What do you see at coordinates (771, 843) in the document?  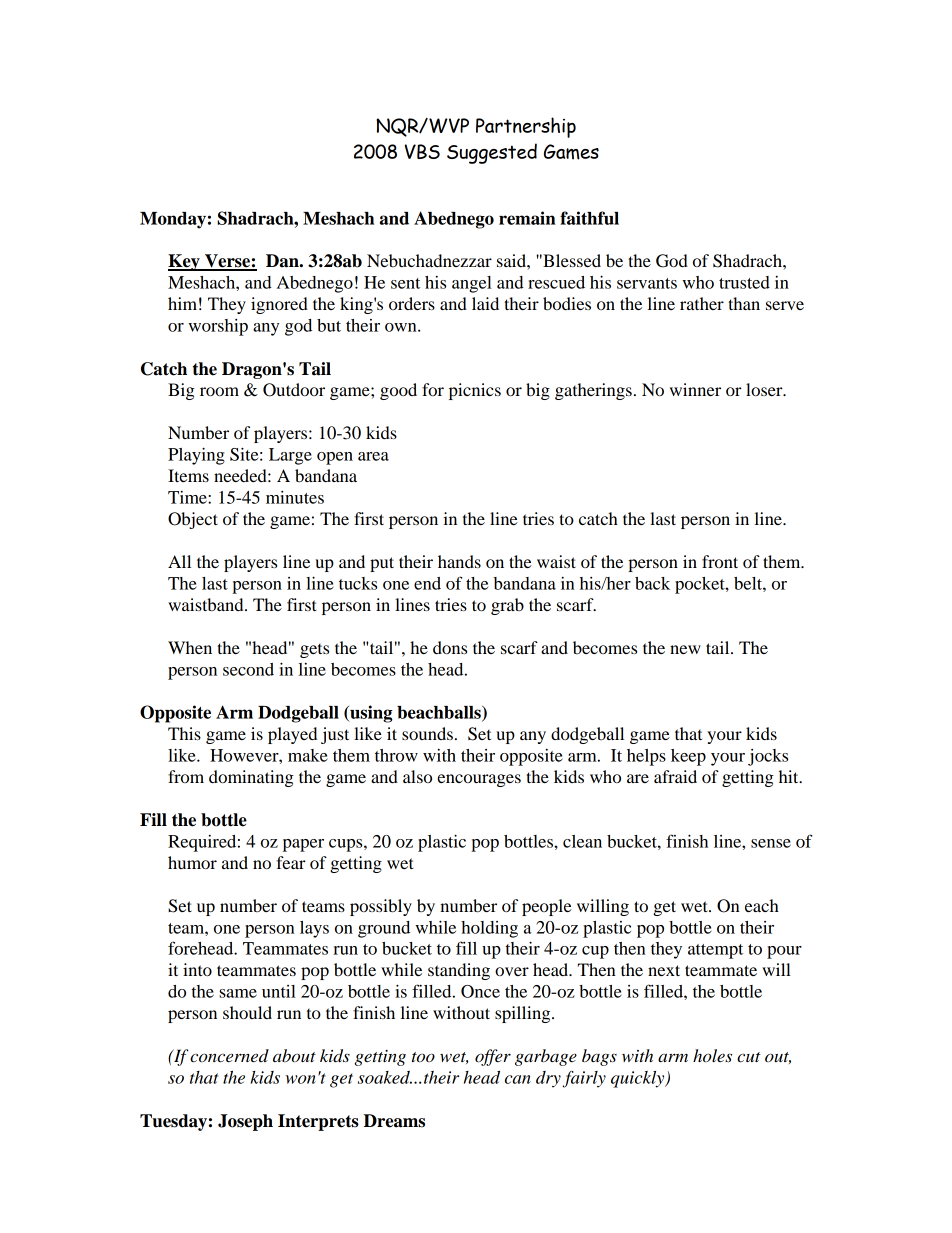 I see `sense` at bounding box center [771, 843].
